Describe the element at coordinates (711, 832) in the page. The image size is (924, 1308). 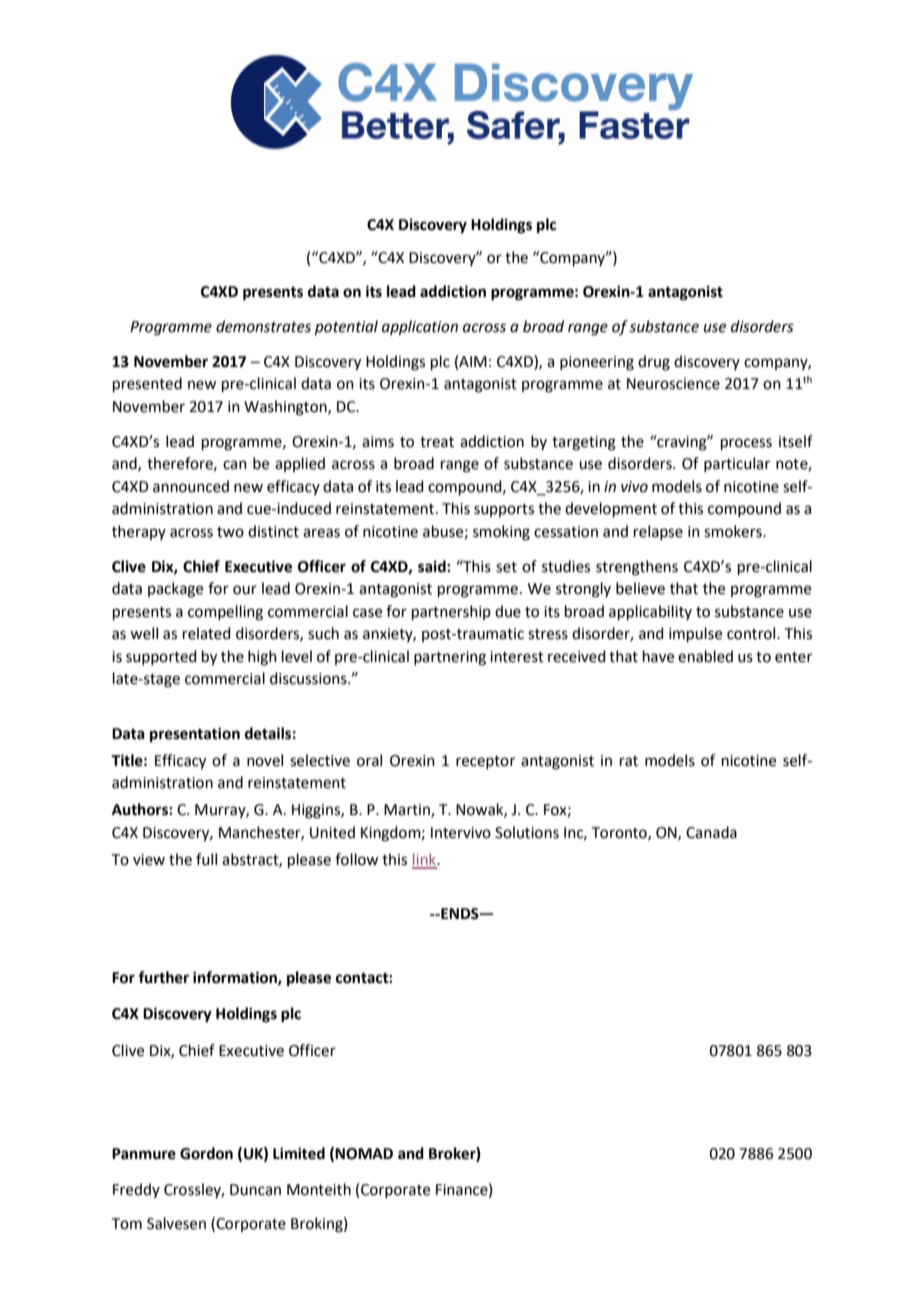
I see `Canada` at that location.
